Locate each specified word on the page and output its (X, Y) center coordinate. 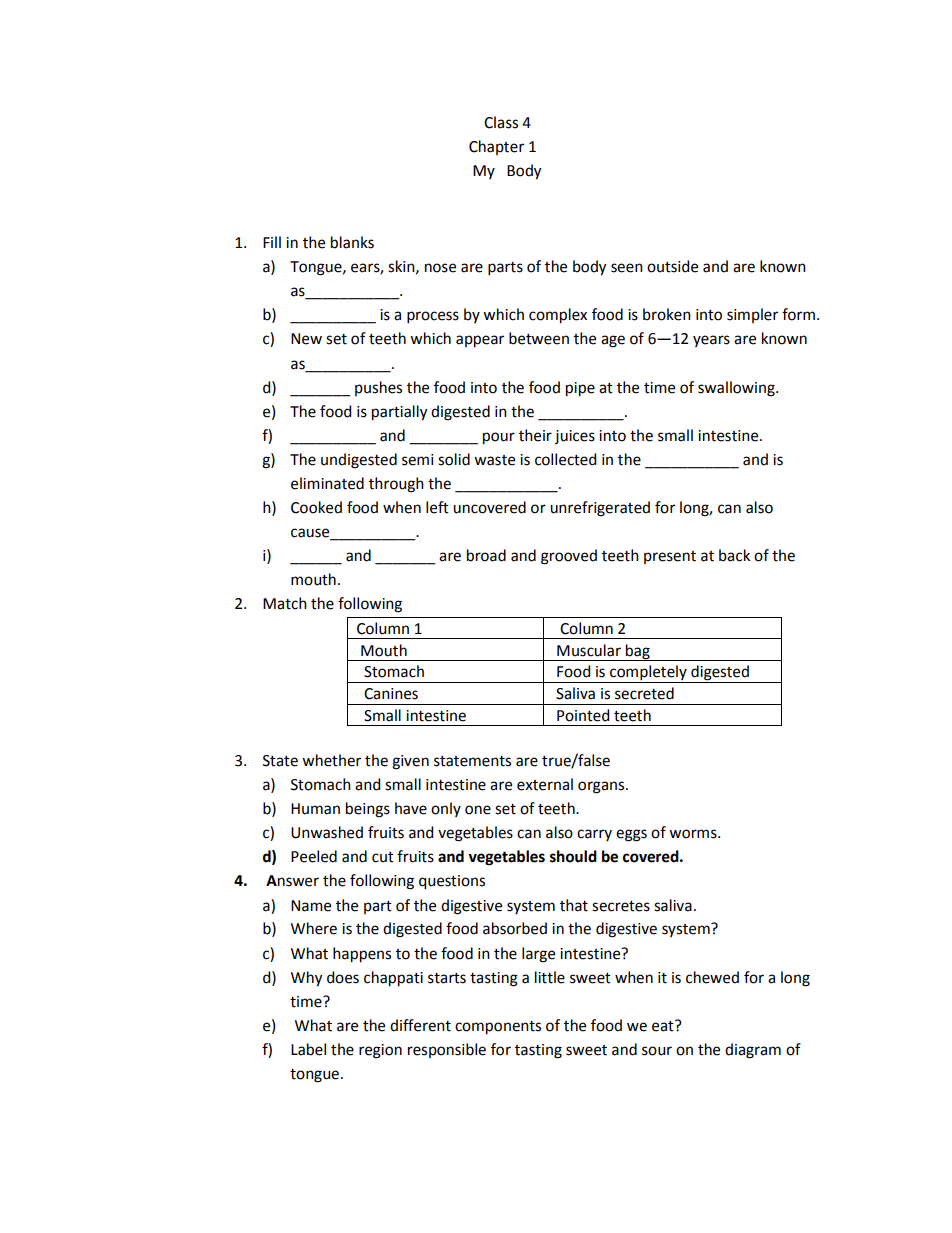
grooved (569, 557)
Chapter (496, 147)
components (498, 1028)
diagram (753, 1051)
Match (285, 603)
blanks (352, 242)
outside (672, 266)
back (734, 555)
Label (308, 1049)
